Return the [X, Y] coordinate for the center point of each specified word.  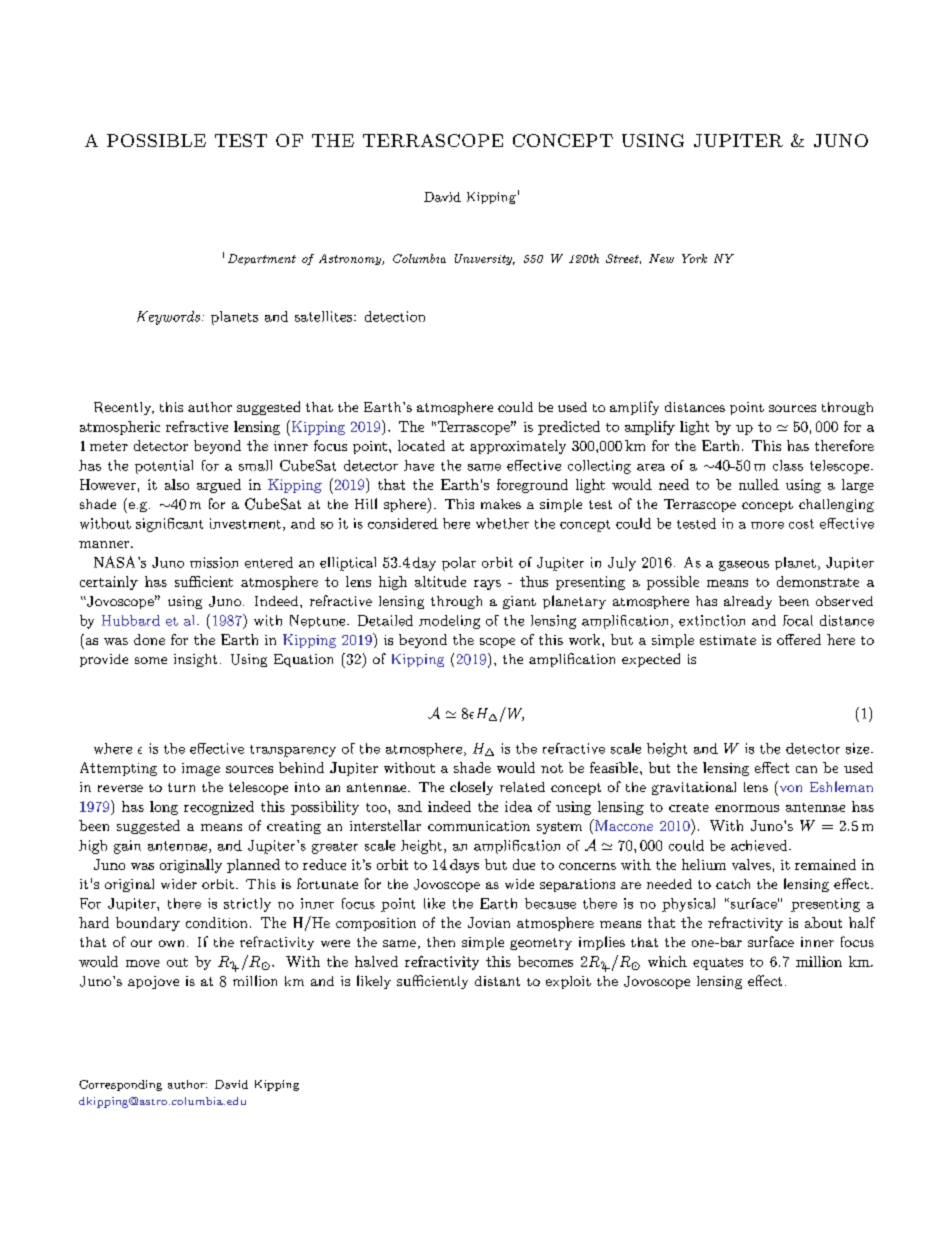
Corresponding [120, 1085]
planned [253, 866]
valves [751, 864]
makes [501, 504]
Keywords [168, 318]
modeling [449, 622]
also [177, 484]
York [694, 258]
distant [497, 981]
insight [195, 660]
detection [395, 316]
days [464, 866]
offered [799, 639]
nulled [759, 484]
